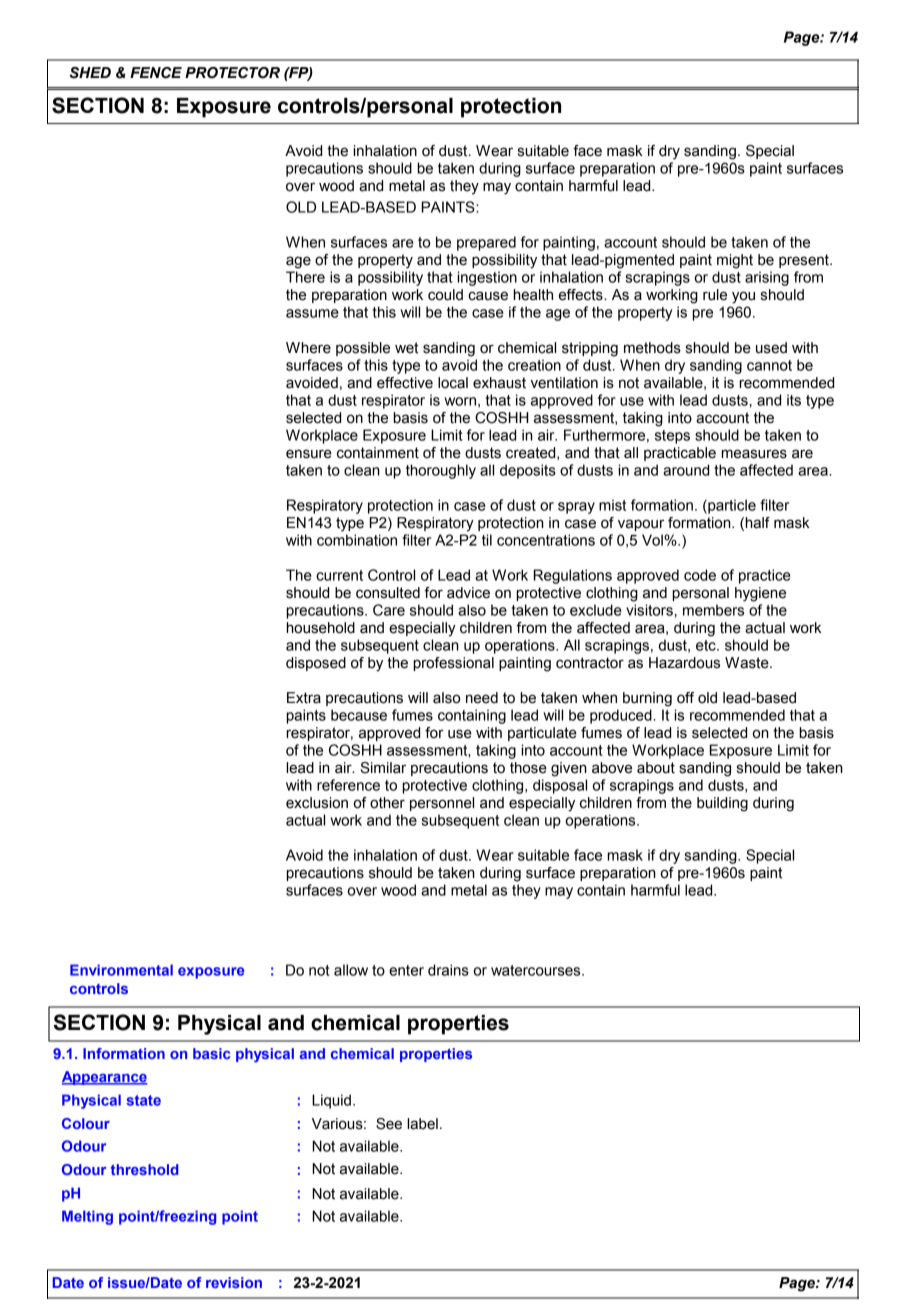 The image size is (924, 1308). Describe the element at coordinates (722, 804) in the page. I see `building` at that location.
